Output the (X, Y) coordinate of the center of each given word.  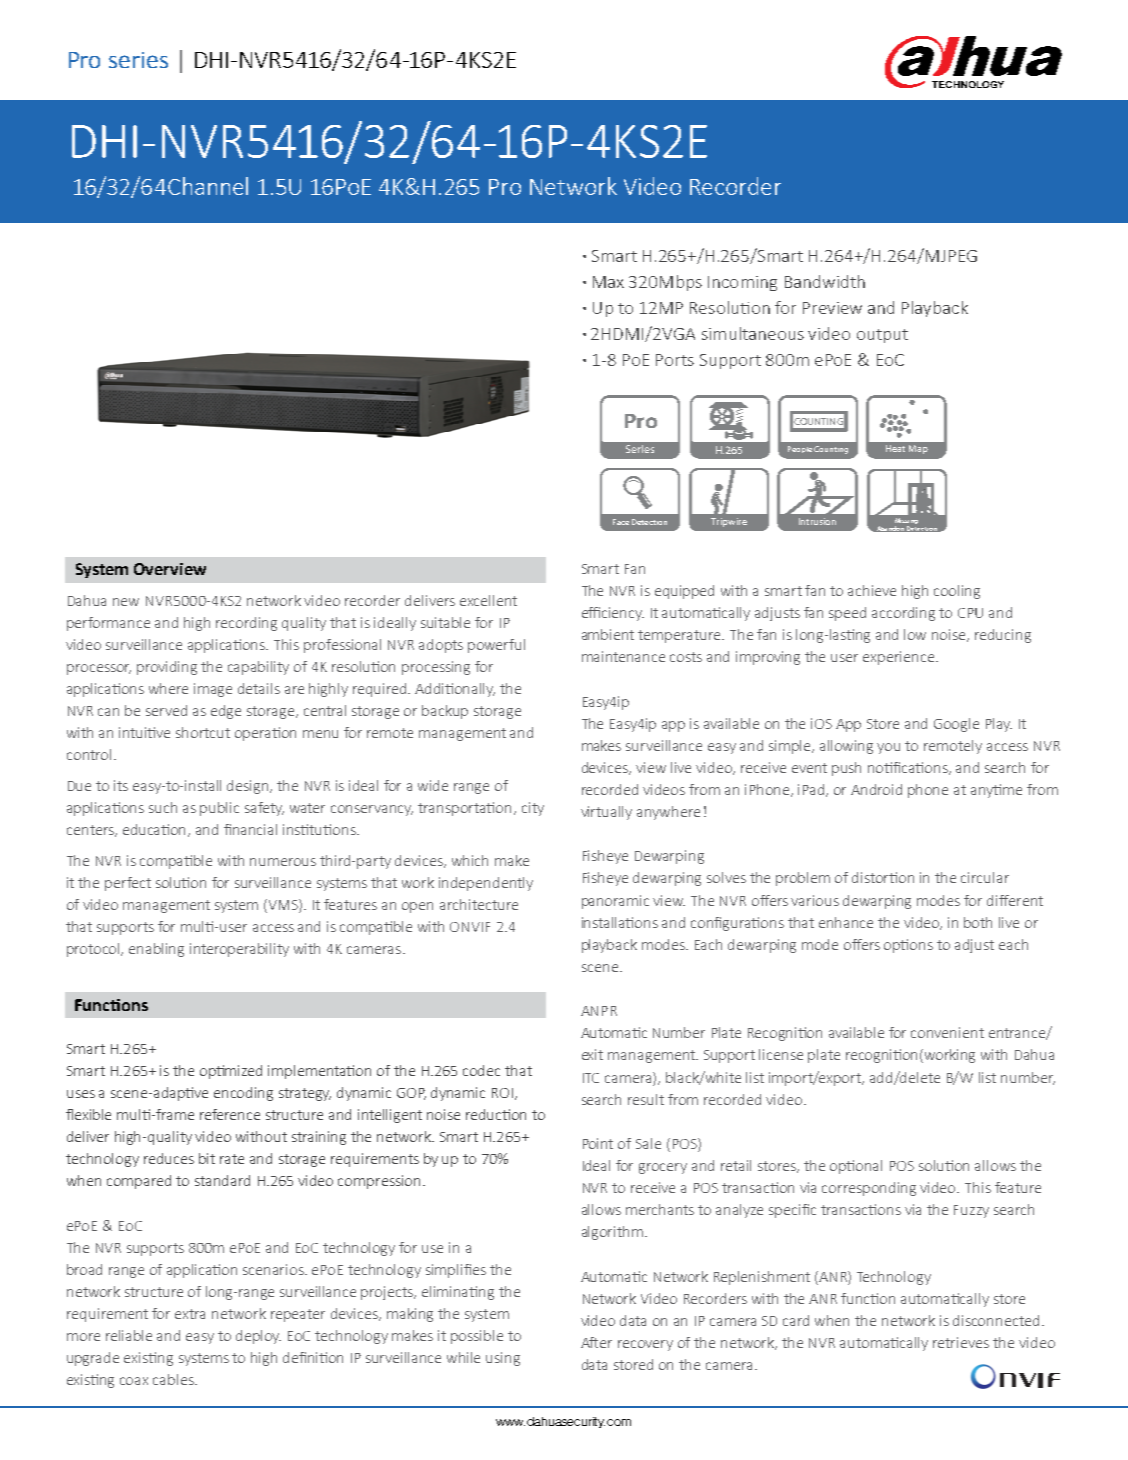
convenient (947, 1032)
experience (900, 658)
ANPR (599, 1011)
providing (167, 668)
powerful (496, 646)
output (882, 336)
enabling (156, 950)
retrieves (961, 1342)
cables (174, 1379)
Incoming (742, 283)
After (596, 1342)
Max (608, 282)
